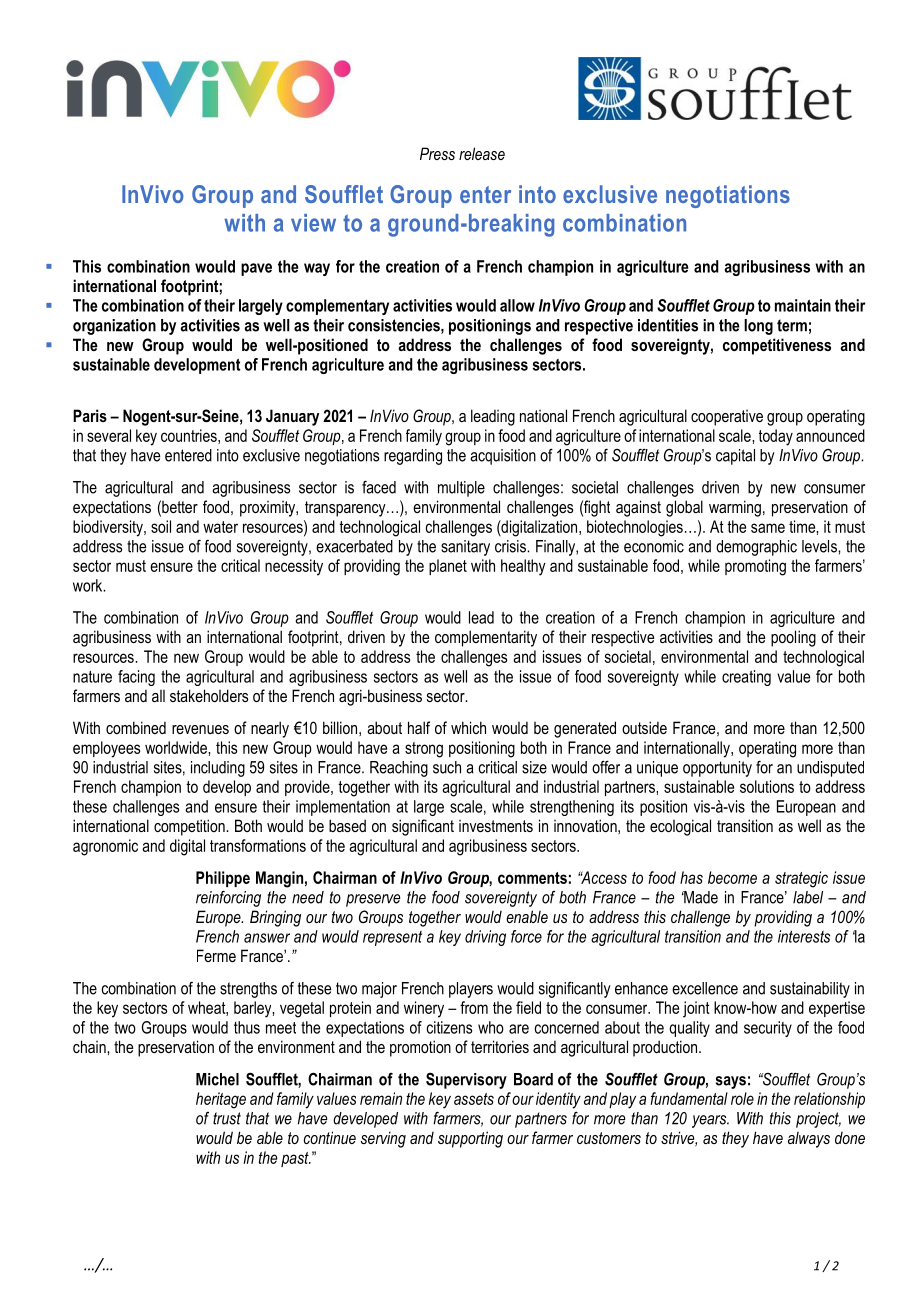  I want to click on release, so click(482, 153).
